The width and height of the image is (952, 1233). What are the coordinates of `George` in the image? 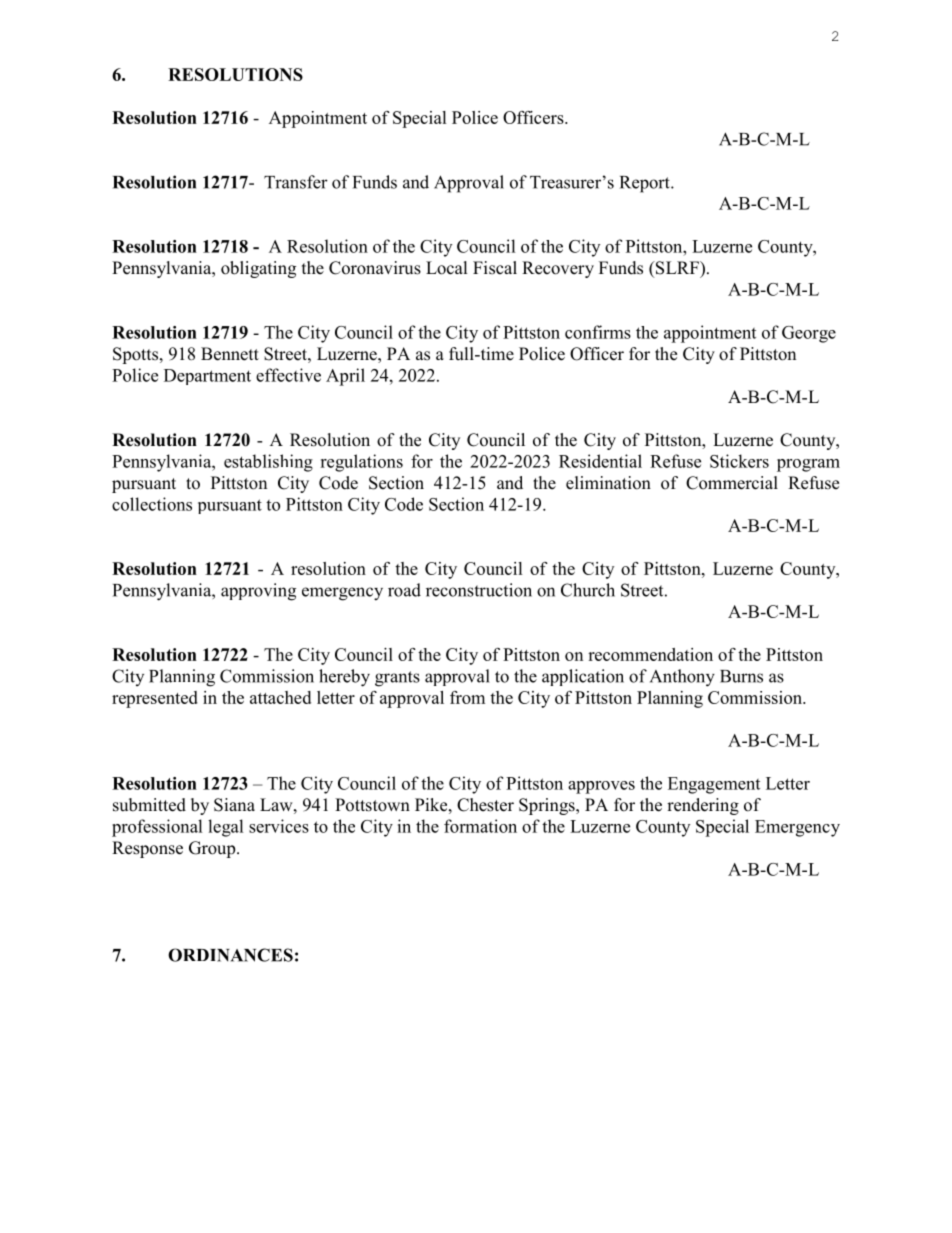 It's located at (809, 334).
